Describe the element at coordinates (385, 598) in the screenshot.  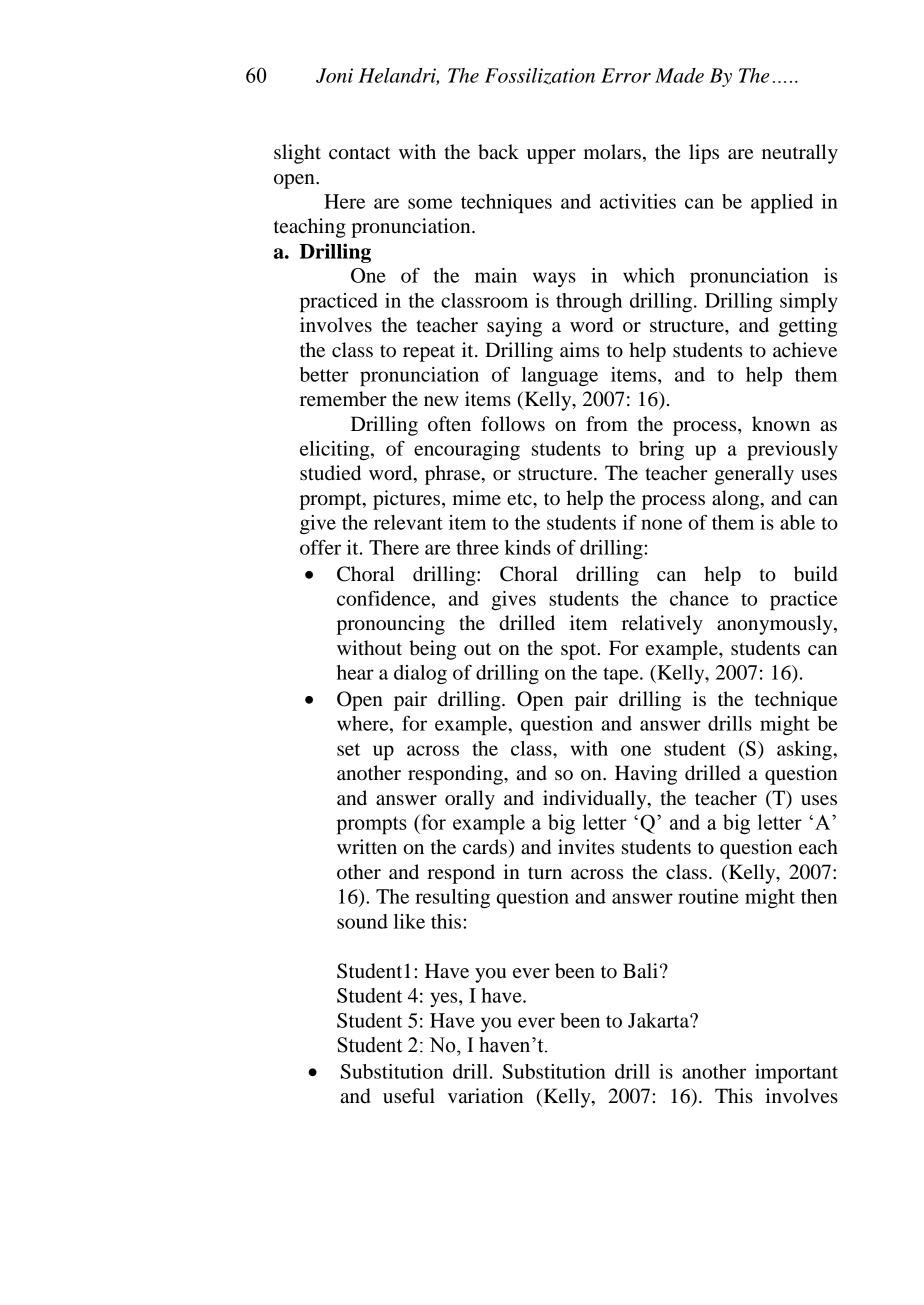
I see `confidence` at that location.
